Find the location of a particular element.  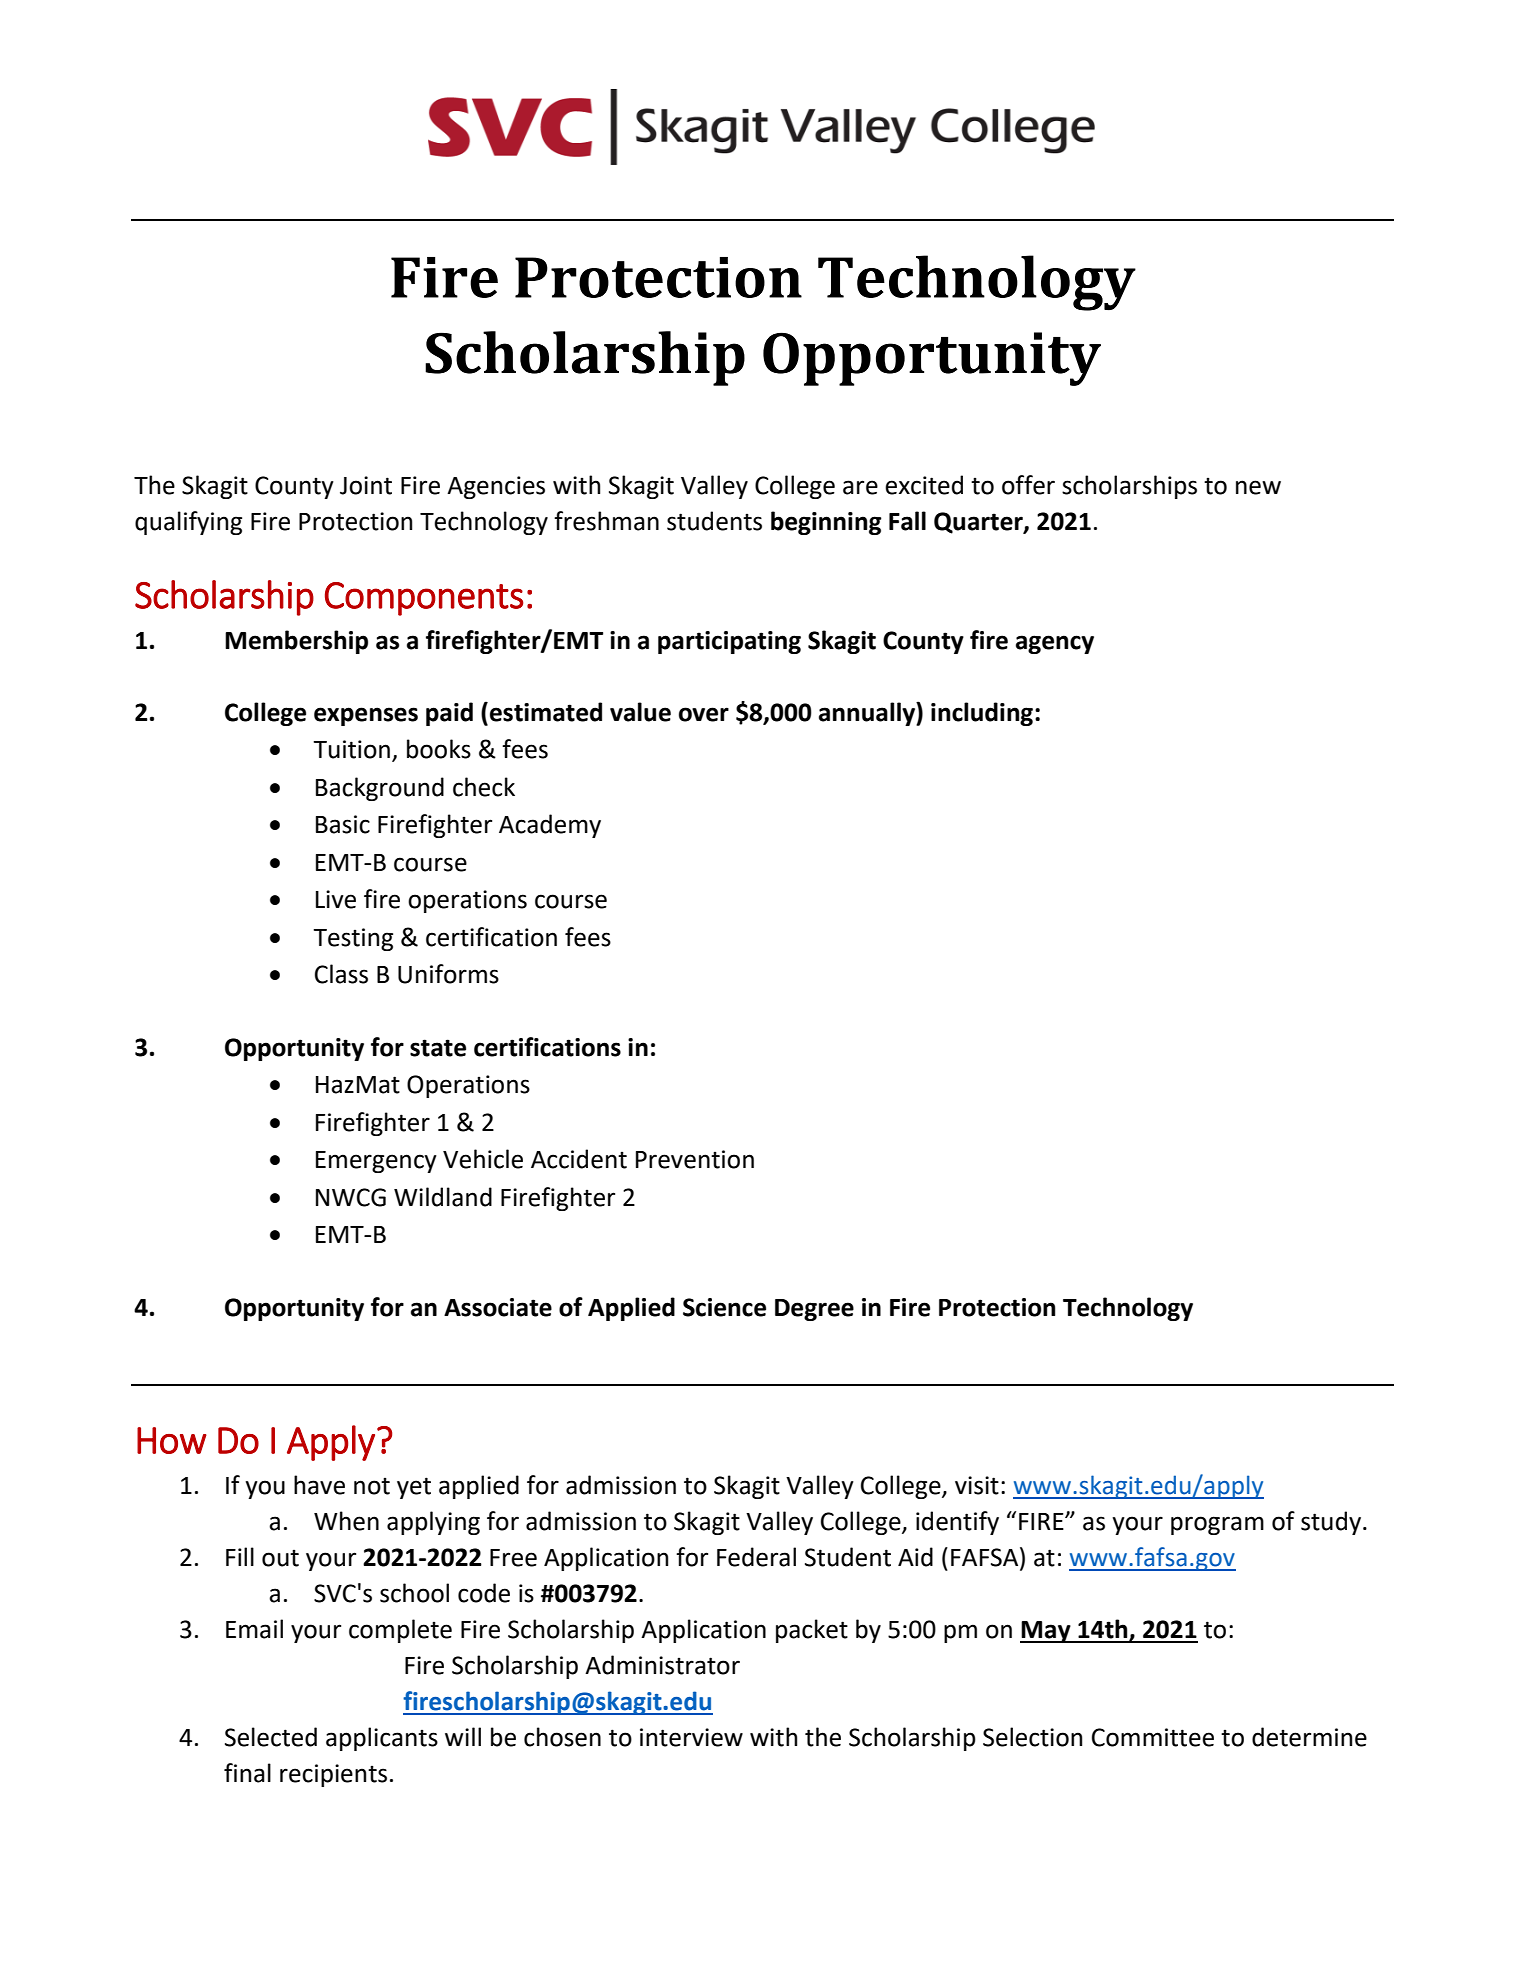

Joint is located at coordinates (366, 485).
